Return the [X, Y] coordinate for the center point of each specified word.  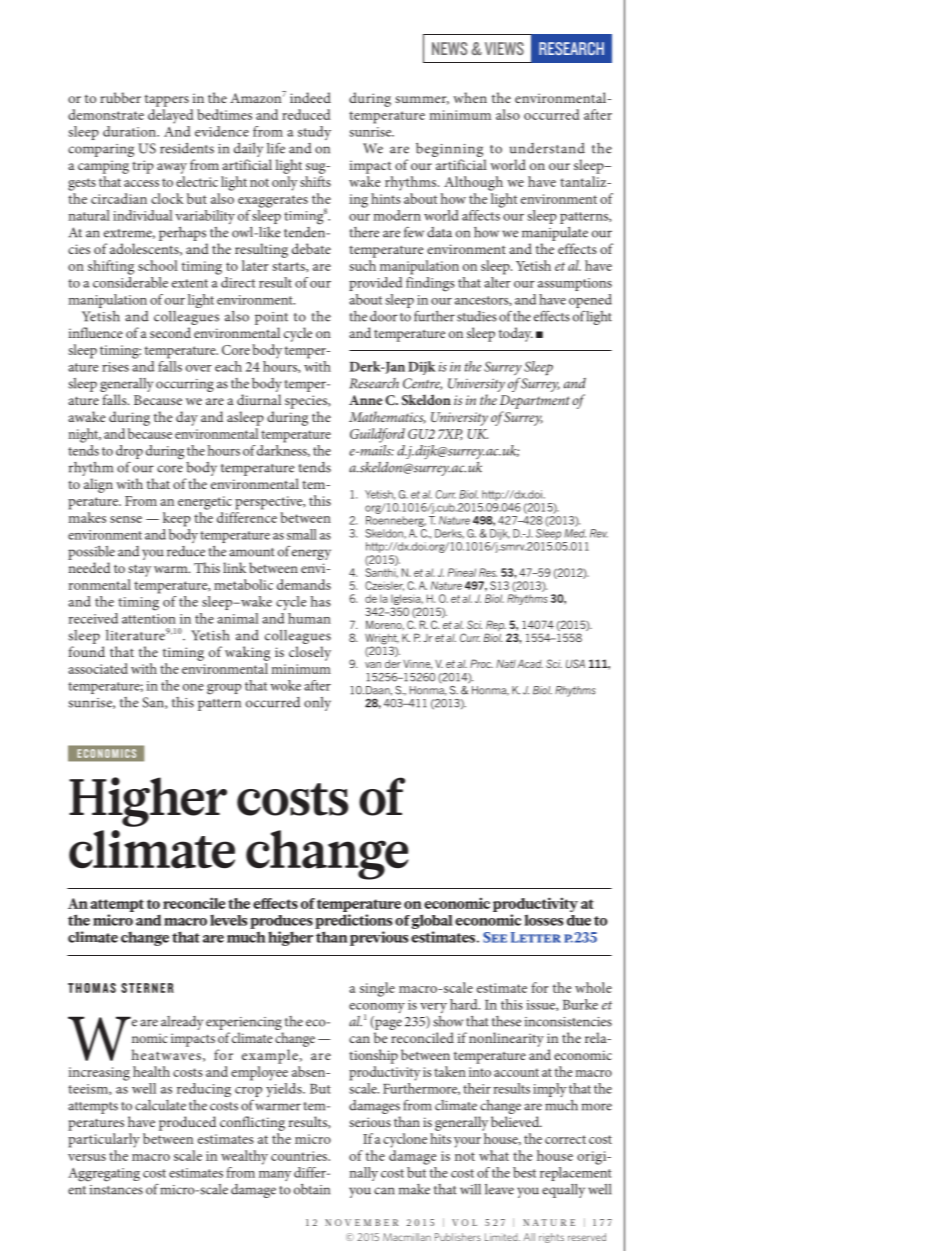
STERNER [147, 988]
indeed [310, 97]
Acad [530, 664]
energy [311, 554]
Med [575, 533]
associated [98, 668]
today [516, 334]
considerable [130, 282]
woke [285, 685]
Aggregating [104, 1175]
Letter [536, 937]
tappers [167, 100]
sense [126, 519]
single [377, 989]
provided [375, 284]
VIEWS [504, 48]
